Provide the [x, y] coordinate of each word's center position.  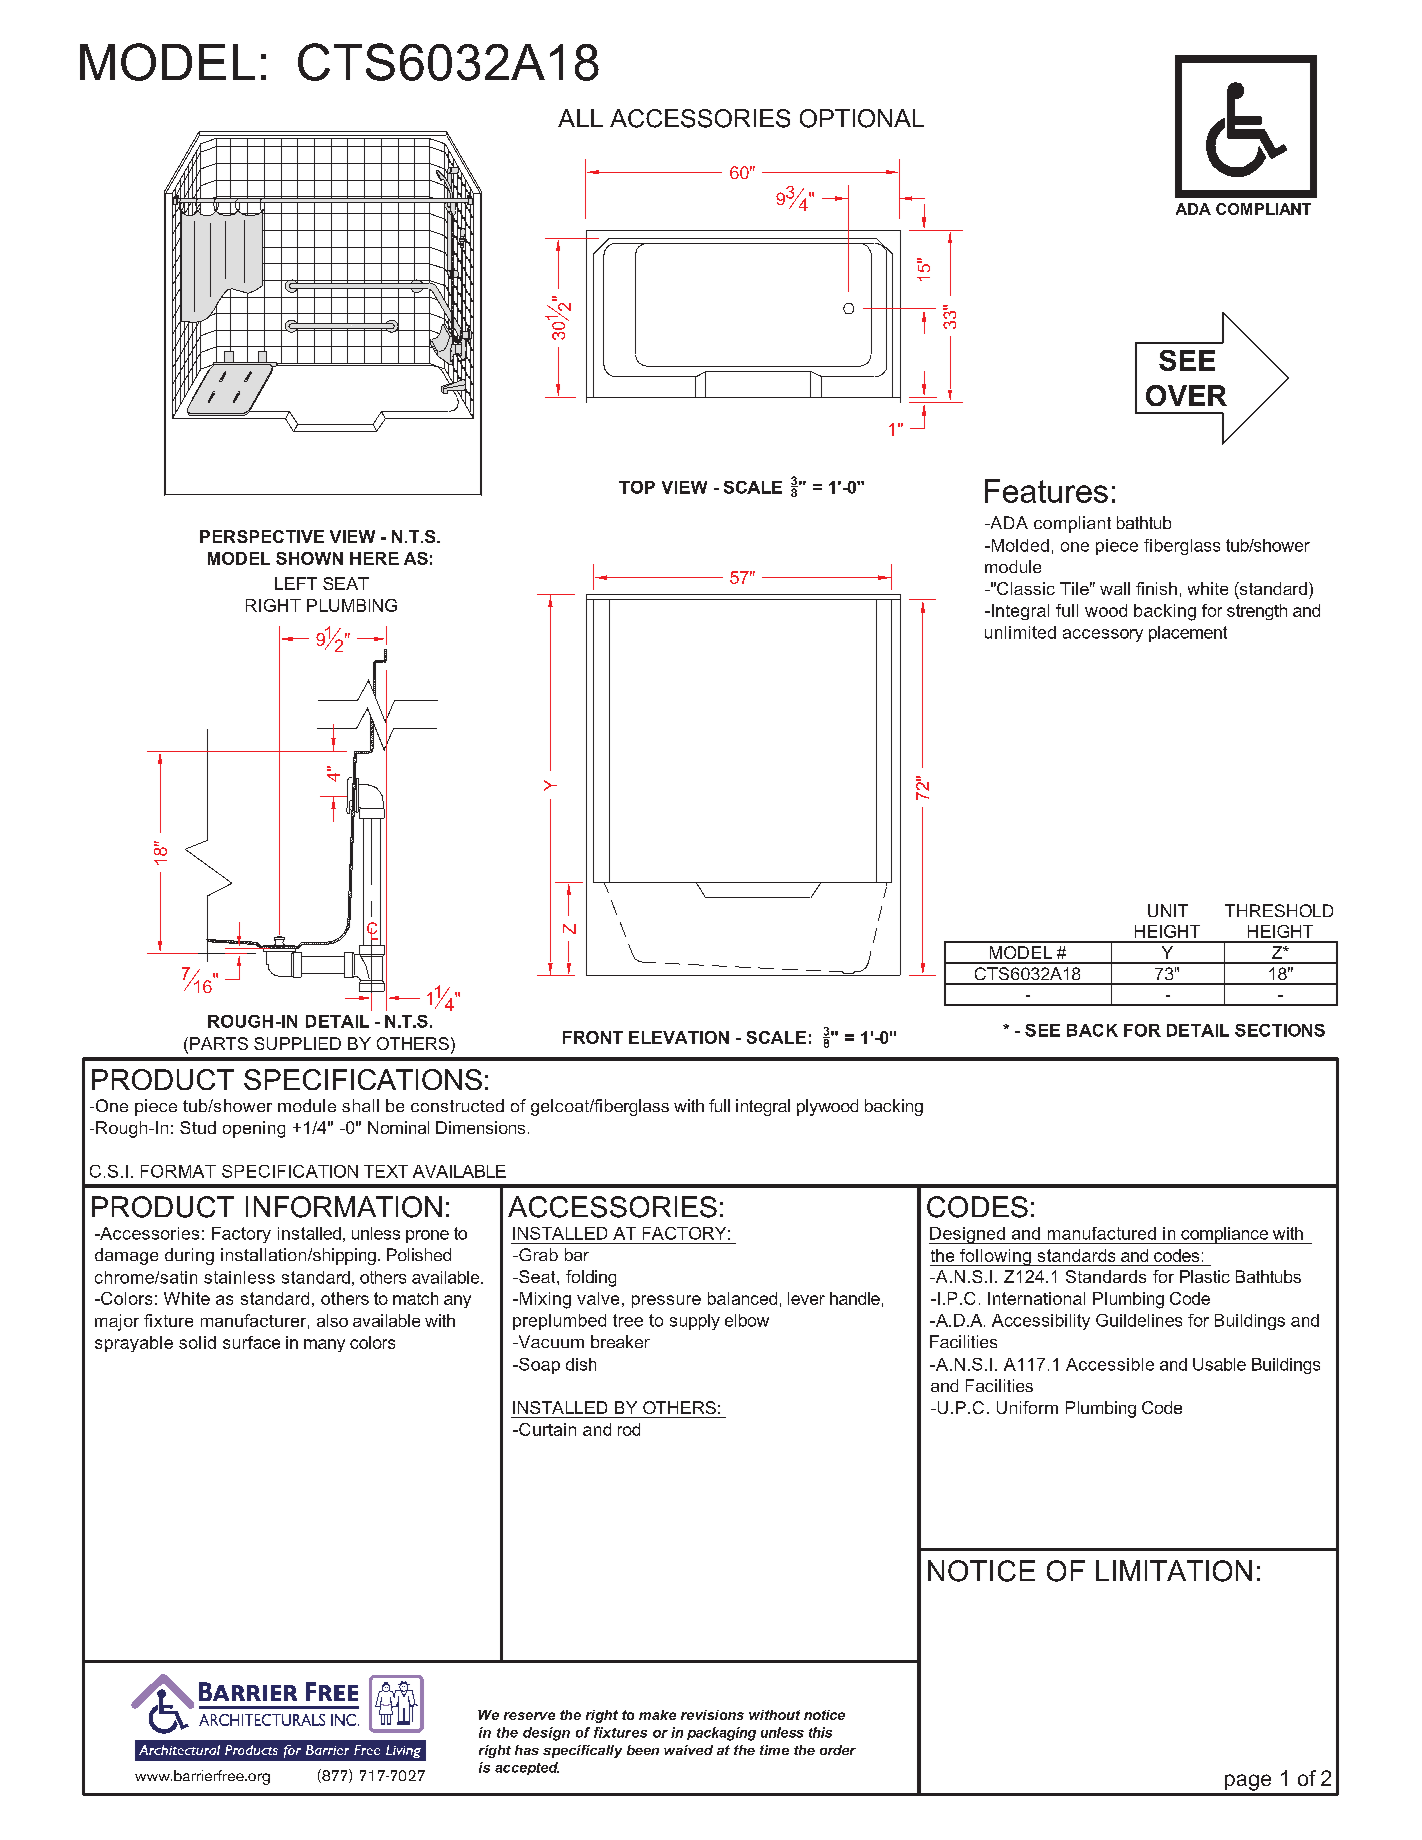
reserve [529, 1716]
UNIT [1168, 910]
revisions [712, 1715]
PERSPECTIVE [262, 536]
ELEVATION [679, 1037]
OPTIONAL [862, 118]
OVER [1186, 395]
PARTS [219, 1043]
